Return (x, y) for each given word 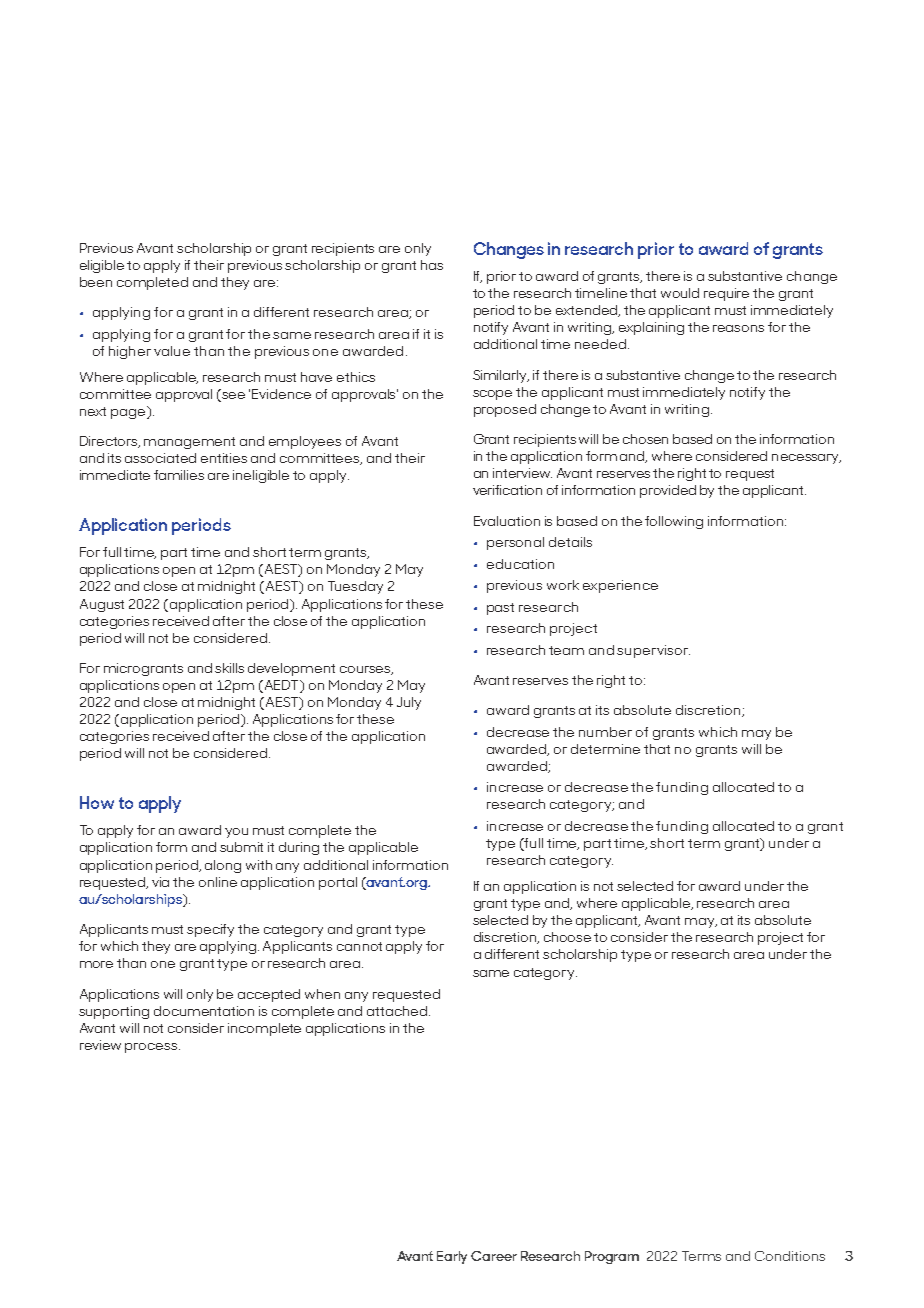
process (151, 1048)
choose (567, 937)
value (172, 351)
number (605, 732)
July (409, 703)
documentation (204, 1011)
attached (398, 1011)
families (179, 475)
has (432, 265)
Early (452, 1257)
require (726, 294)
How (97, 802)
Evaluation (507, 521)
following (674, 522)
